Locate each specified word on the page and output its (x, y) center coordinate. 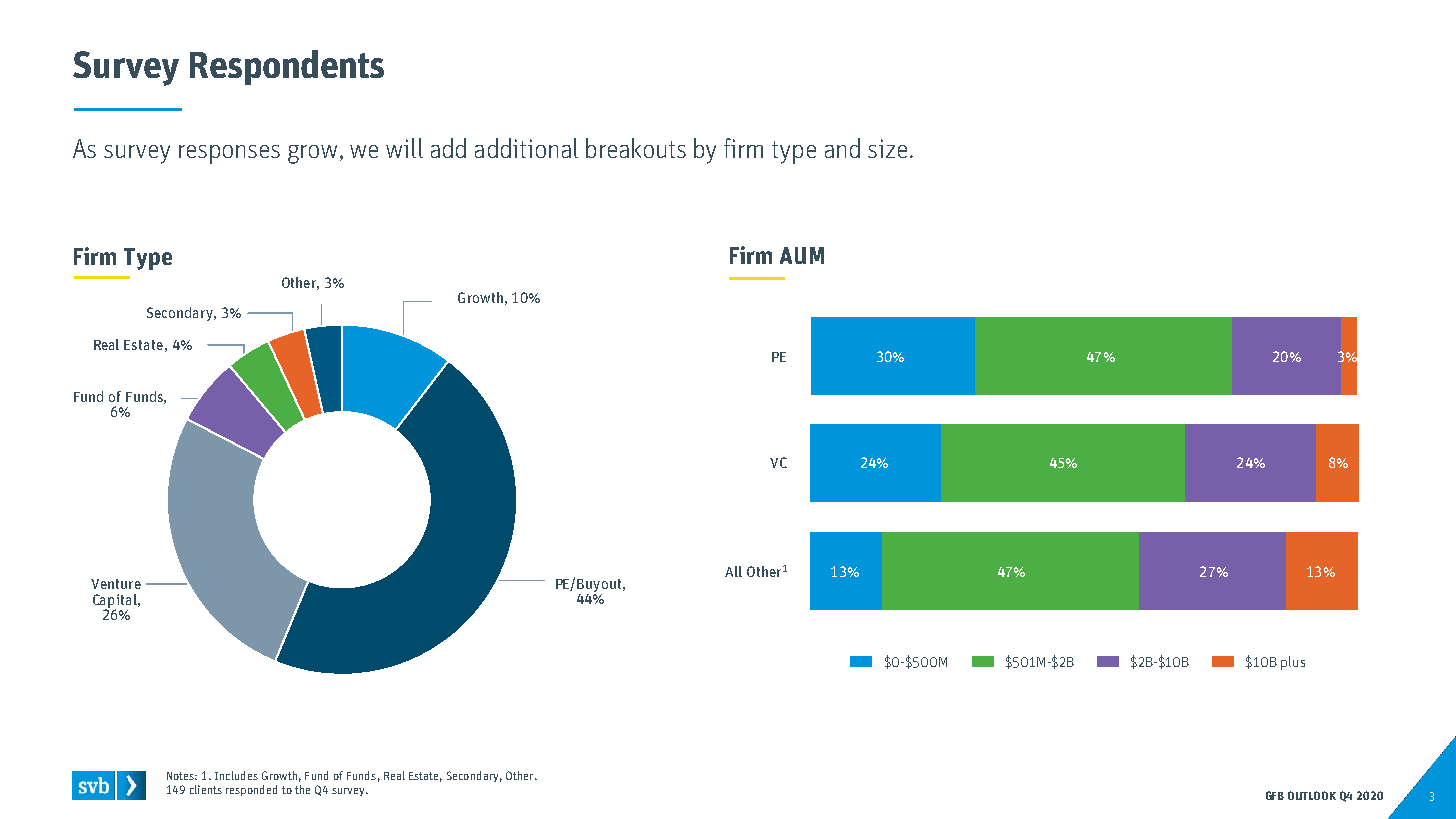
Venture (116, 584)
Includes (236, 775)
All (733, 571)
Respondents (287, 67)
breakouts (636, 148)
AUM (802, 255)
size (887, 148)
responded (251, 790)
